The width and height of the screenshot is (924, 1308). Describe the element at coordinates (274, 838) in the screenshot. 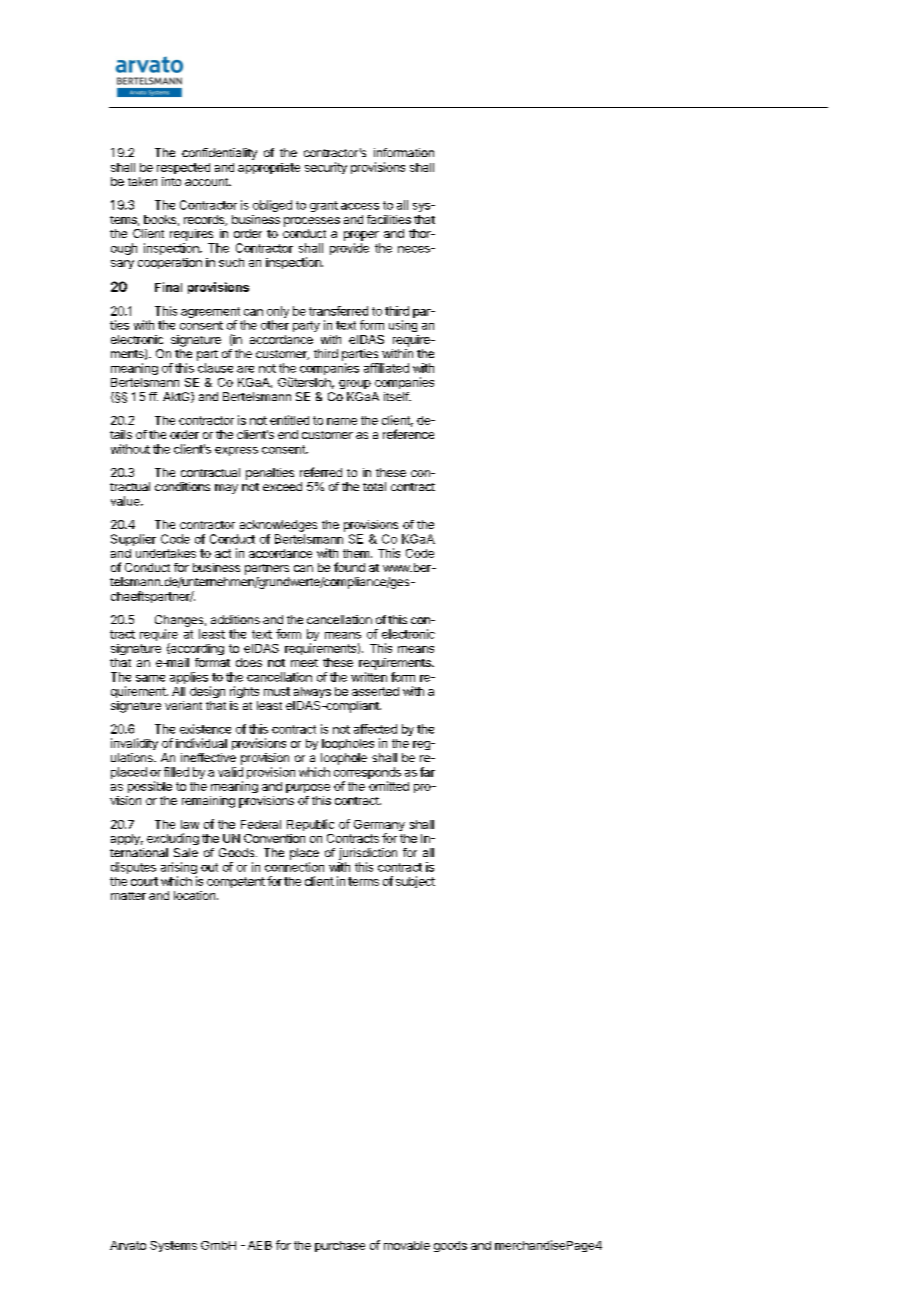

I see `Convention` at that location.
